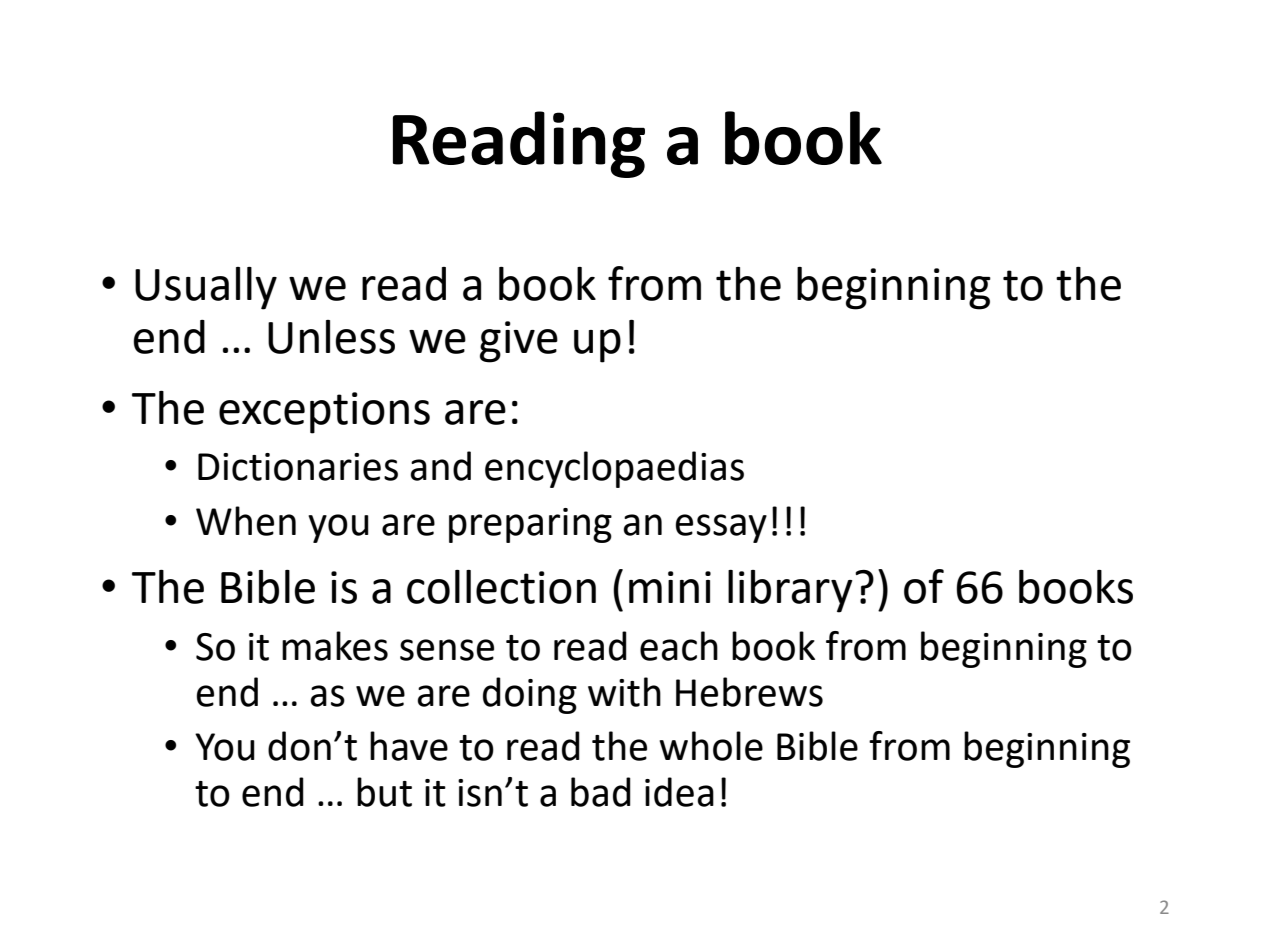 The image size is (1270, 952). What do you see at coordinates (298, 467) in the document?
I see `Dictionaries` at bounding box center [298, 467].
